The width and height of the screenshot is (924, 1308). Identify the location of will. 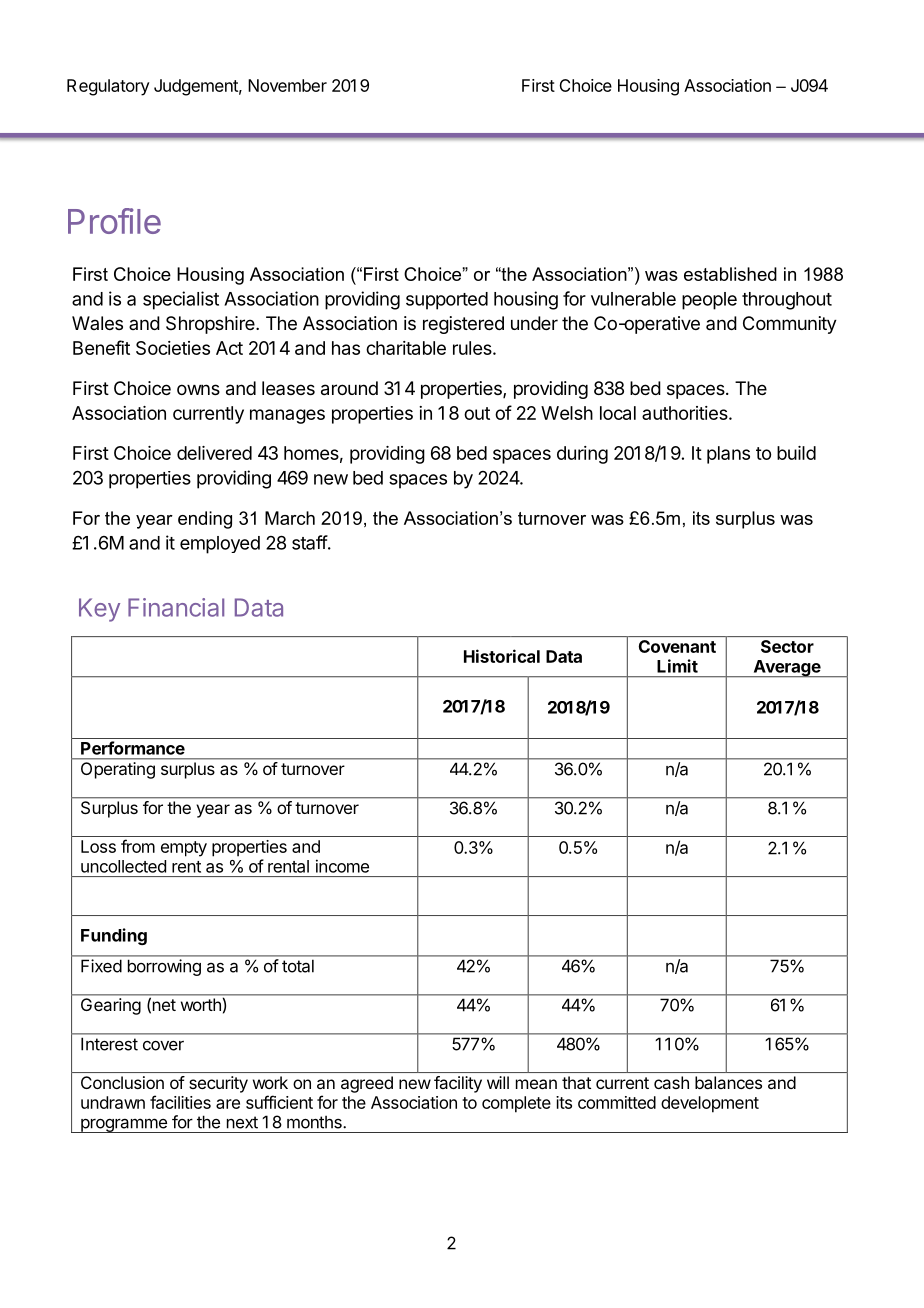
(498, 1082).
